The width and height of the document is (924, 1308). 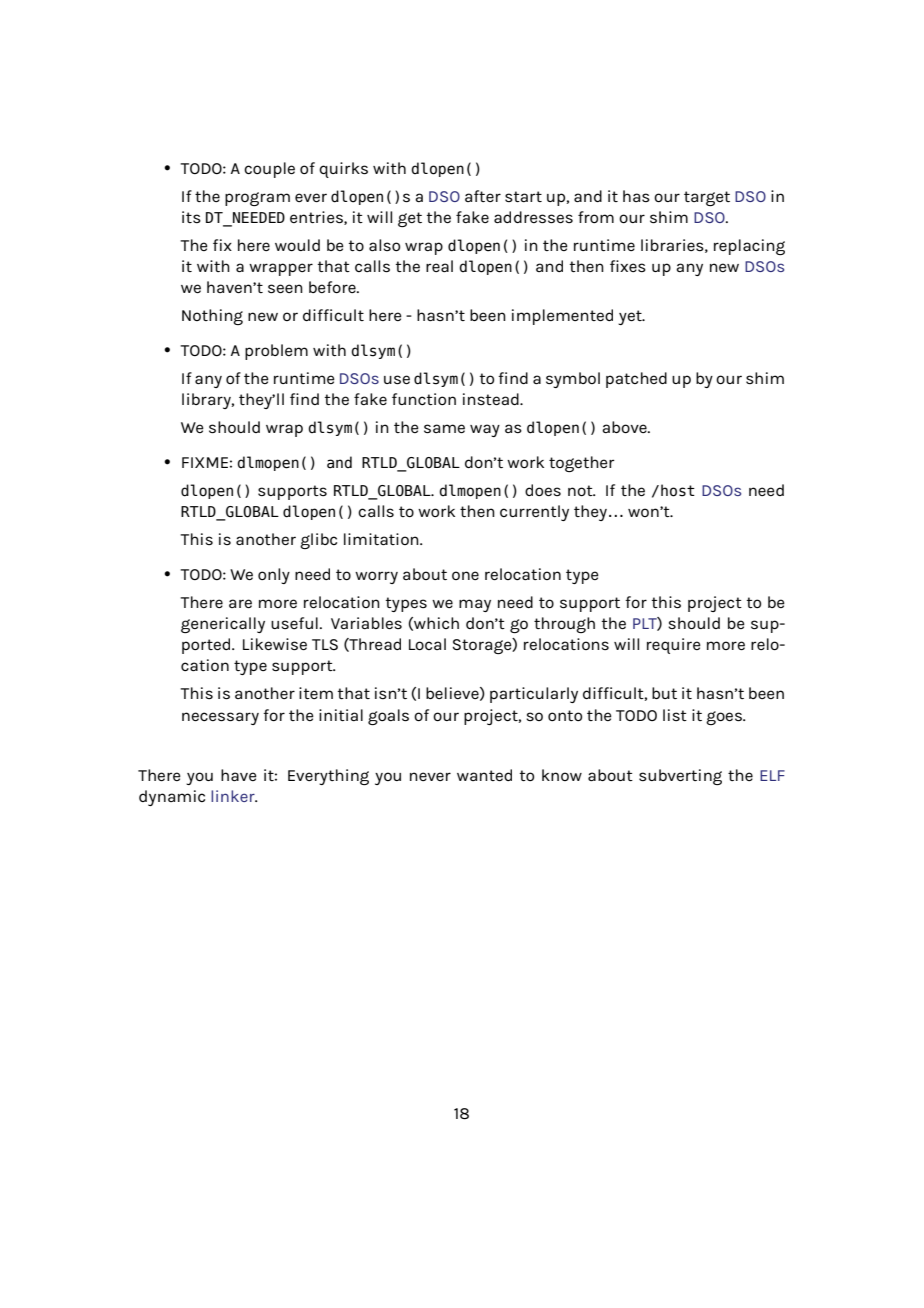 I want to click on linker, so click(x=234, y=796).
